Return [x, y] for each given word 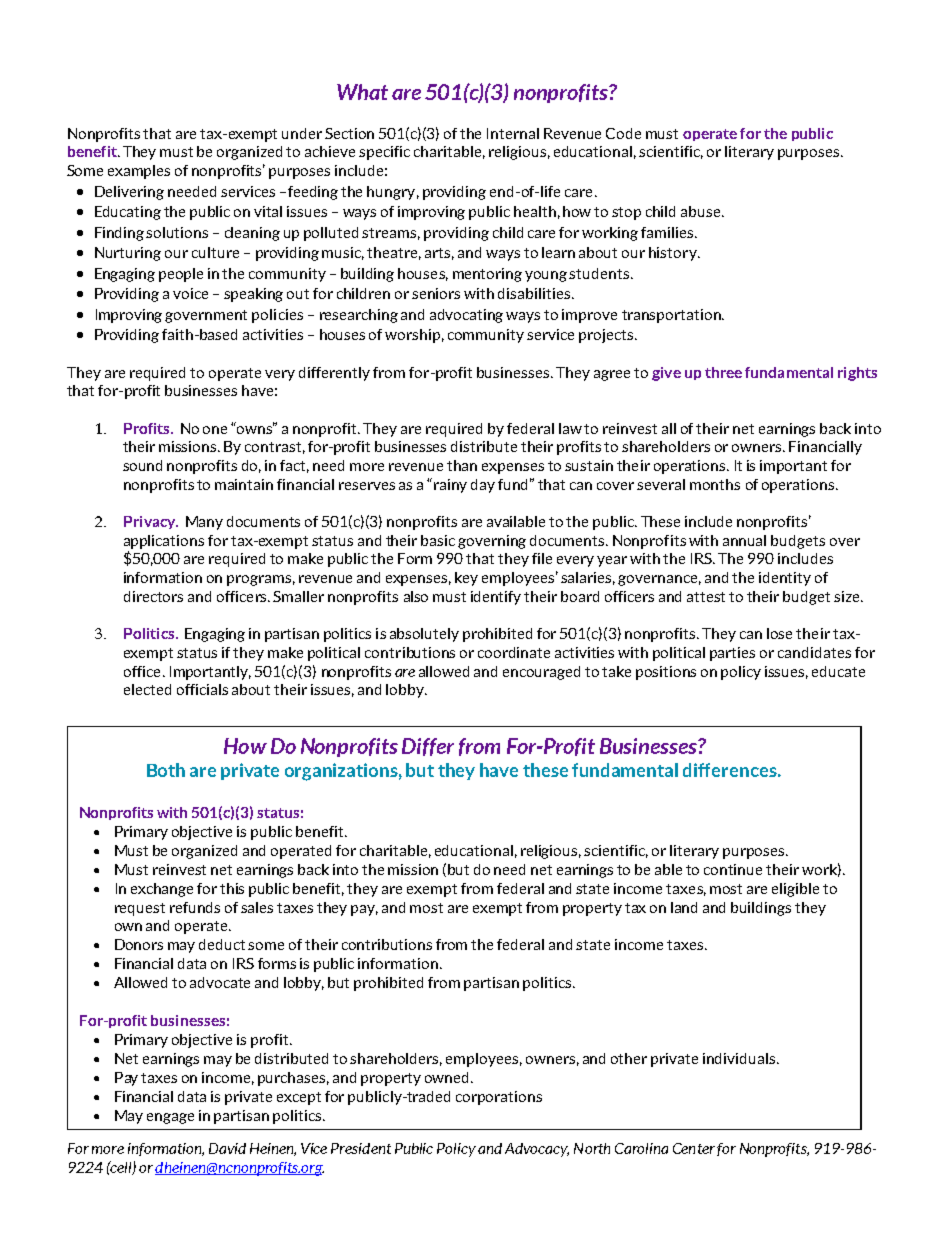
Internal [513, 133]
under [302, 133]
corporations [499, 1098]
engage [170, 1118]
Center [694, 1148]
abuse [702, 211]
